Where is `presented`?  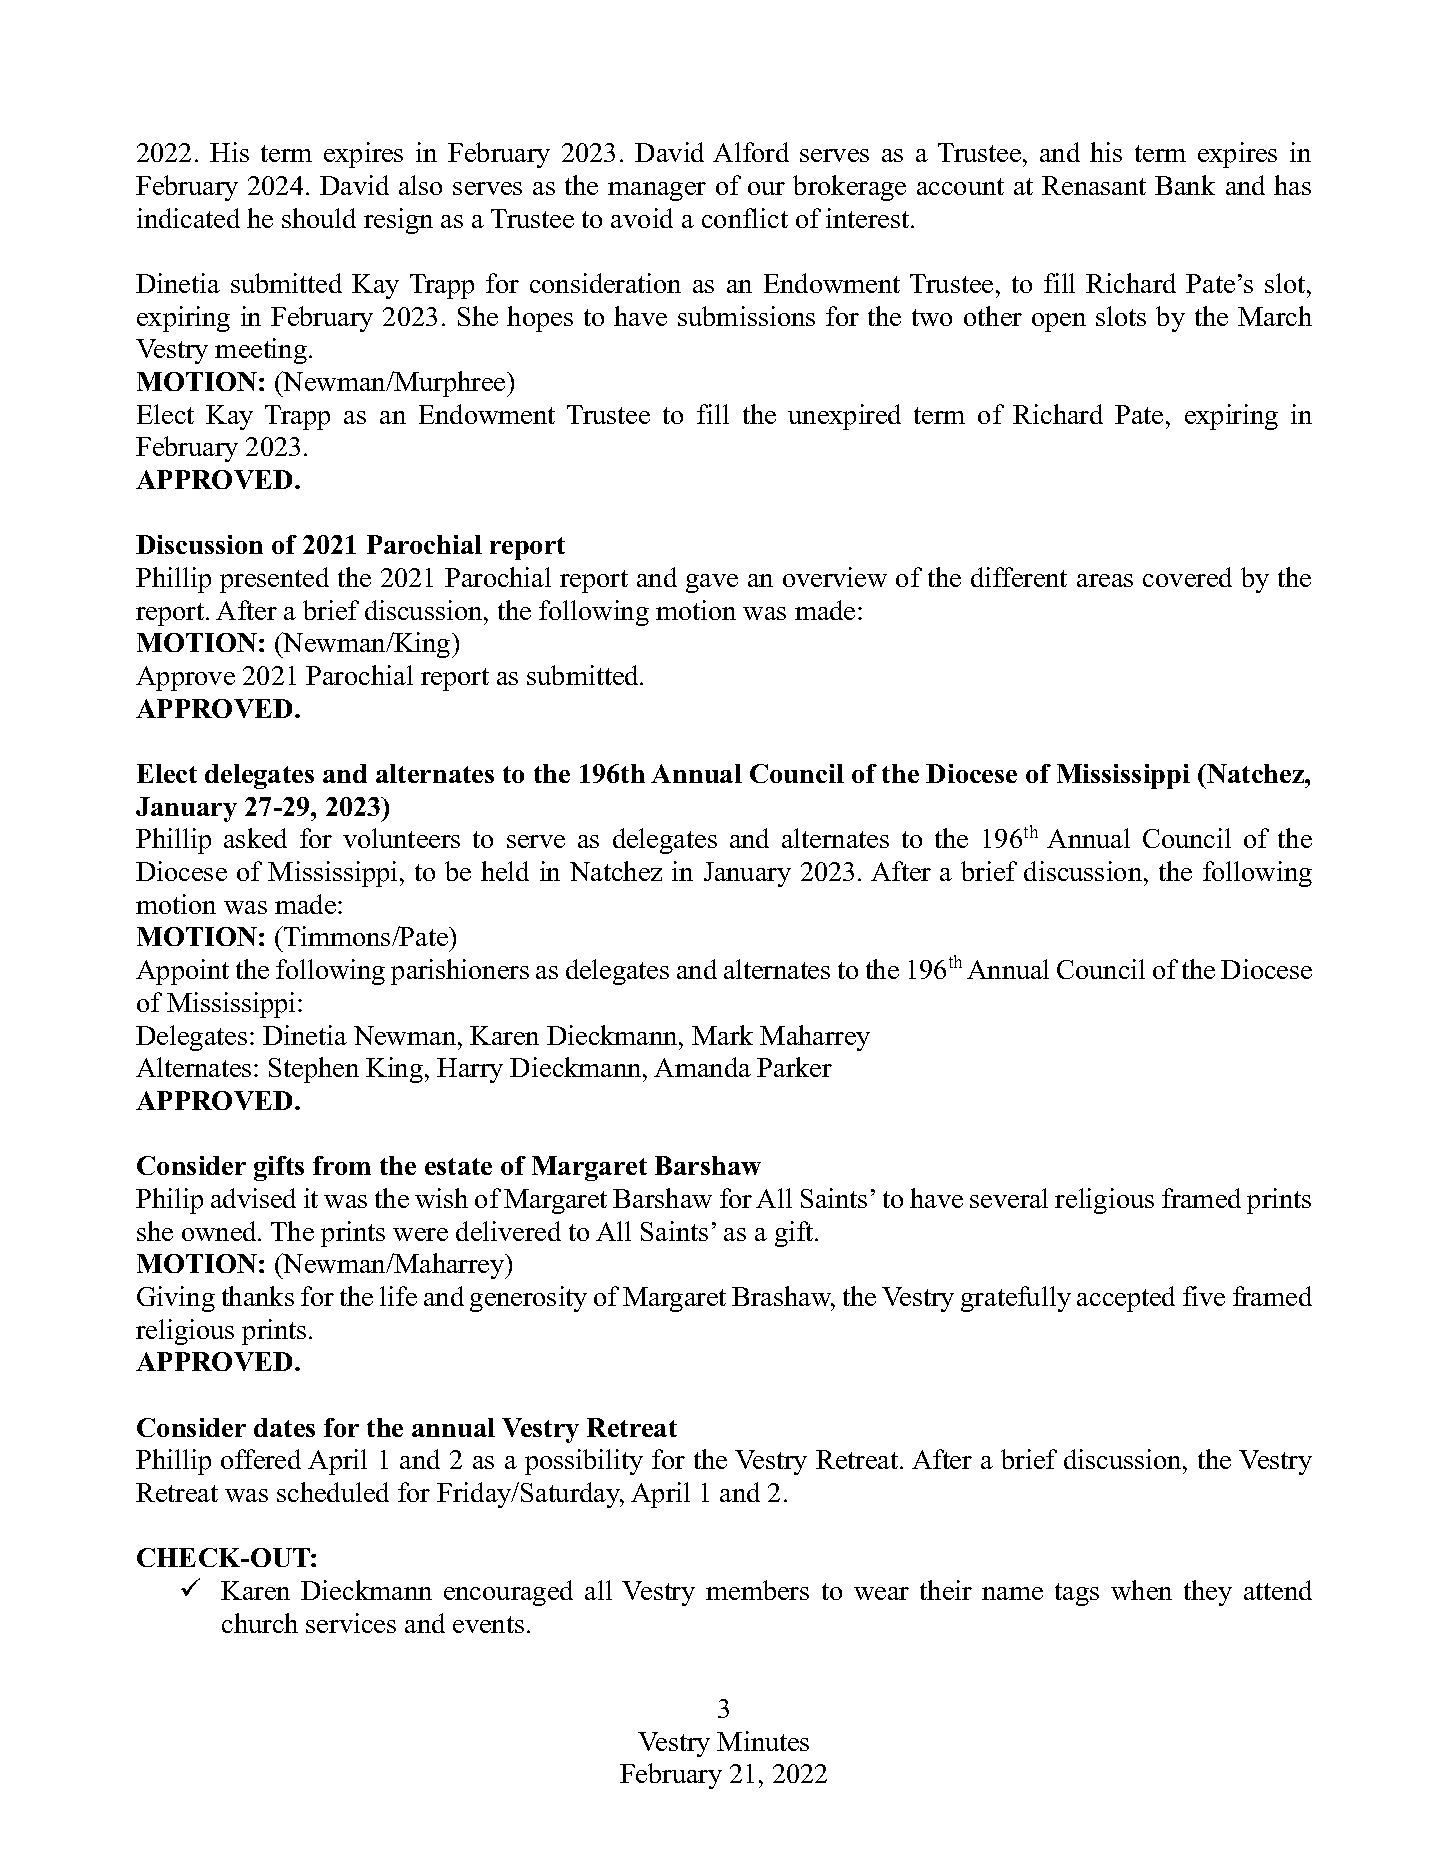 presented is located at coordinates (274, 580).
